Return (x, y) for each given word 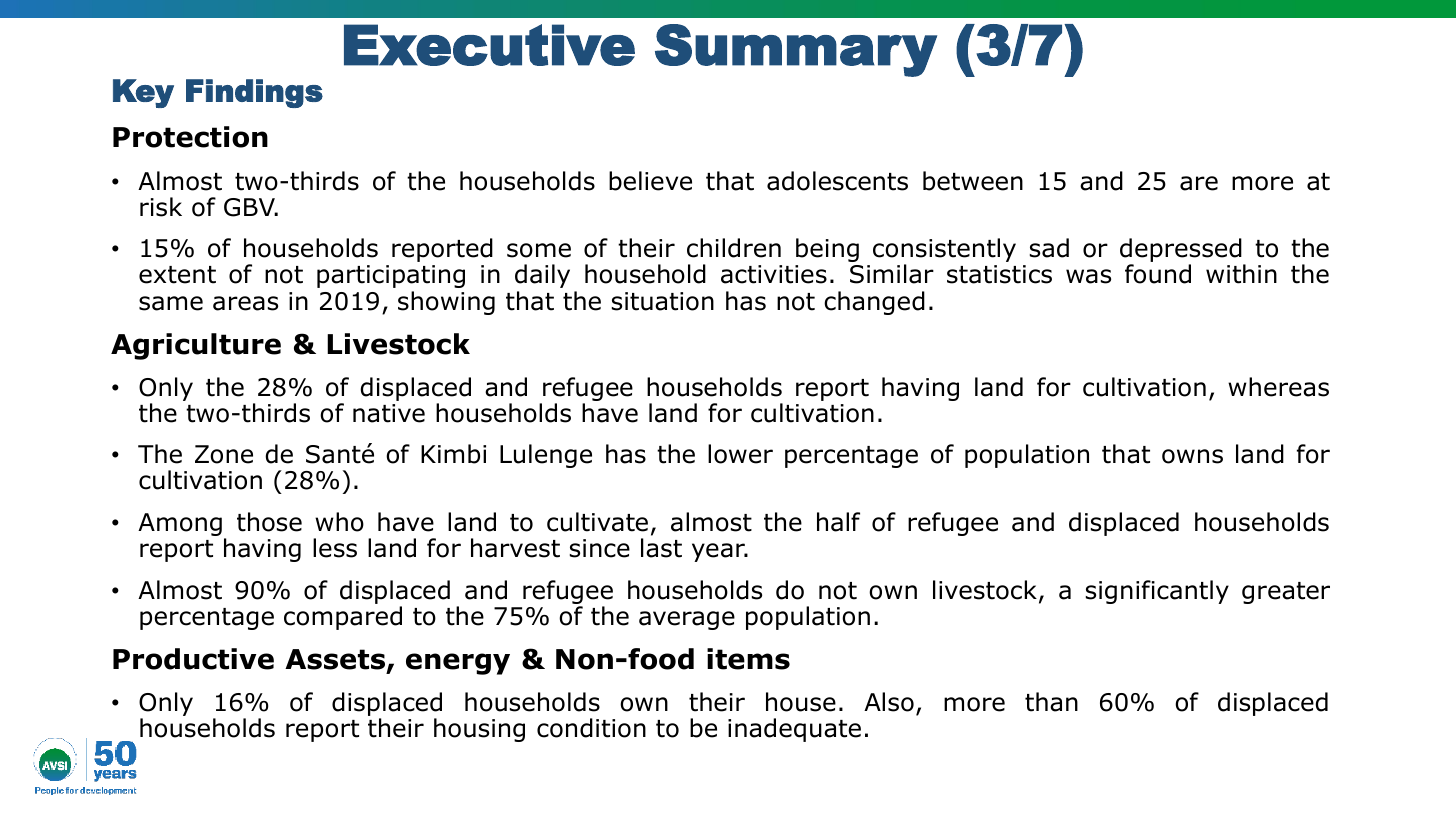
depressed (1182, 251)
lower (740, 454)
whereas (1278, 387)
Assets (336, 660)
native (389, 413)
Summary (796, 50)
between (973, 181)
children (734, 248)
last (661, 548)
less (335, 548)
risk (161, 207)
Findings (254, 93)
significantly (1157, 592)
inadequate (794, 730)
